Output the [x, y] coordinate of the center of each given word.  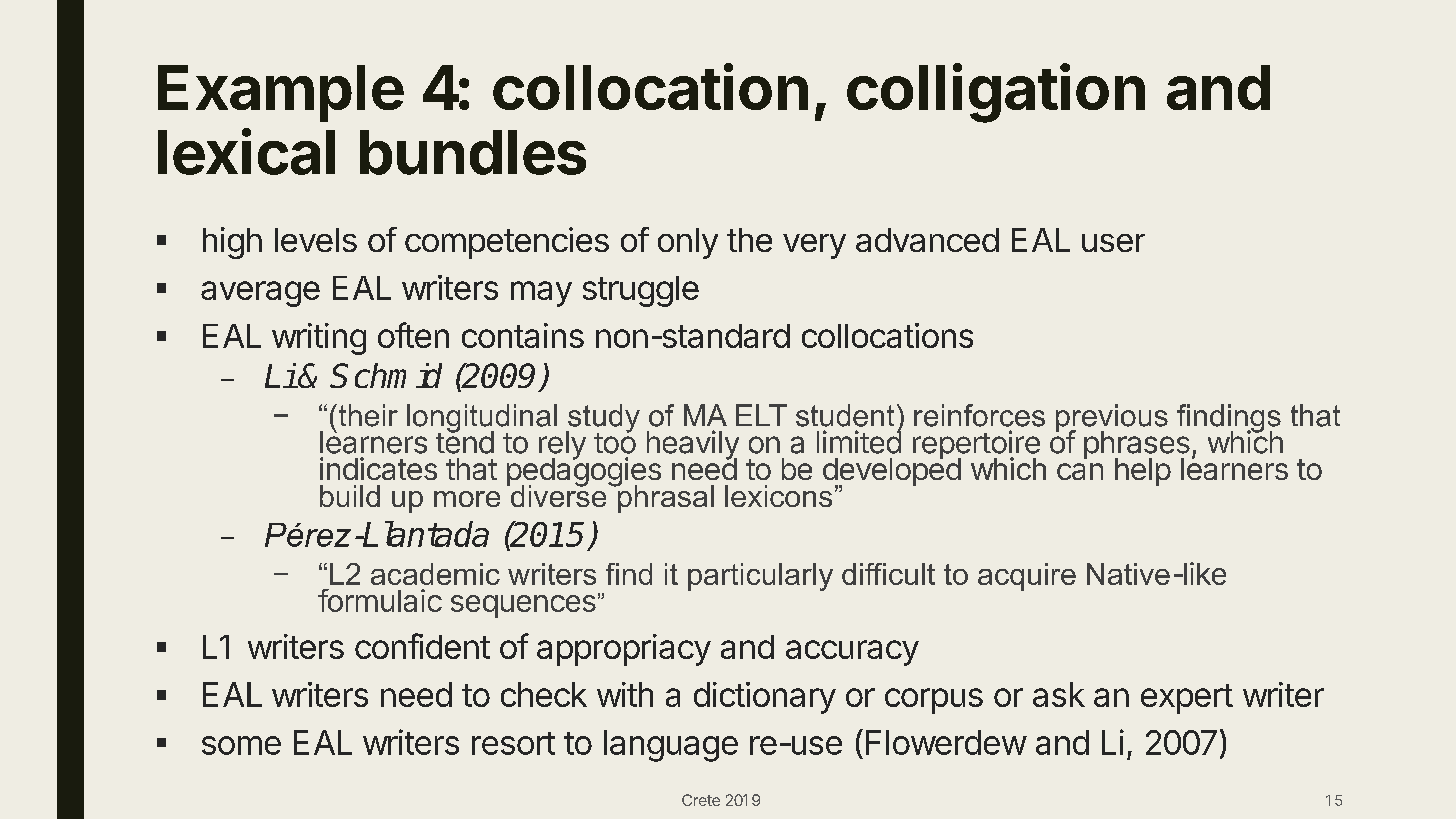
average [260, 294]
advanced [927, 240]
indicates [378, 468]
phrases [1137, 446]
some [241, 745]
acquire [1027, 577]
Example [281, 93]
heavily [693, 446]
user [1113, 243]
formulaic [380, 600]
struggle [641, 291]
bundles [473, 152]
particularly [760, 577]
